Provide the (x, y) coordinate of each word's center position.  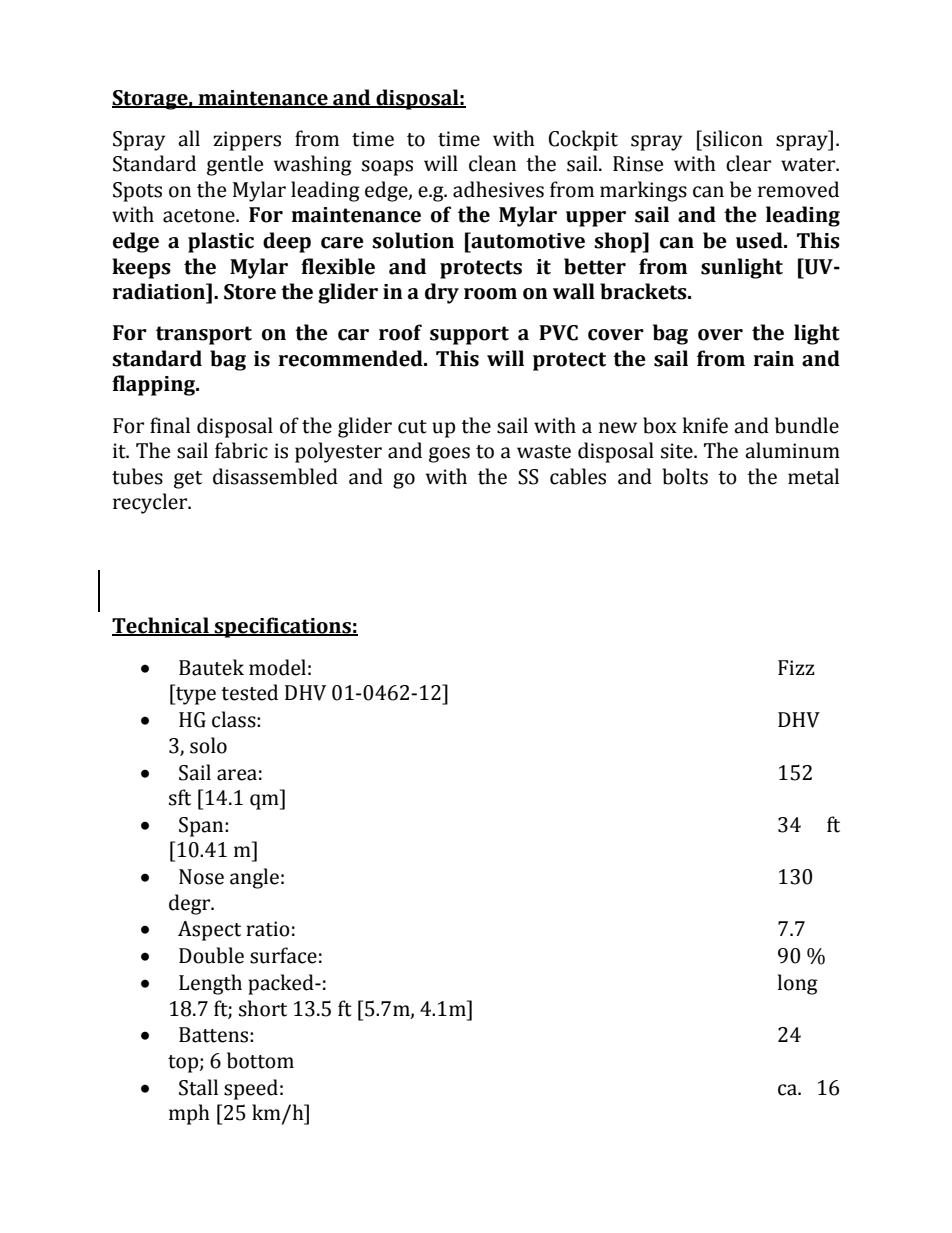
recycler (151, 503)
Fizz (796, 667)
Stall (198, 1087)
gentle (235, 165)
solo (208, 745)
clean (492, 163)
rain (774, 359)
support (469, 335)
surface (283, 955)
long (798, 984)
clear (748, 163)
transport (204, 335)
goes (449, 455)
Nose (201, 877)
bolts (685, 476)
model (277, 667)
